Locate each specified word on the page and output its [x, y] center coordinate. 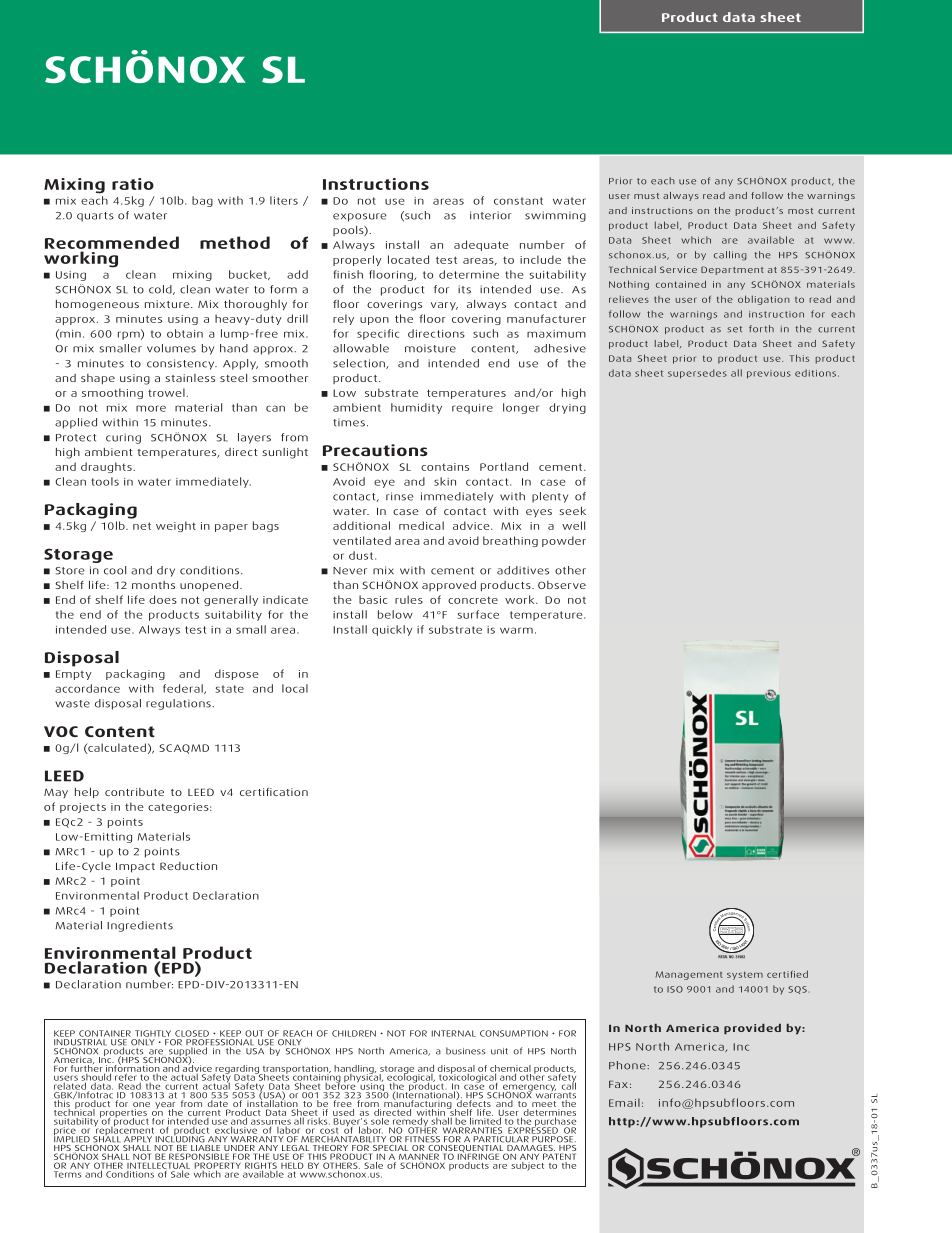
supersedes [697, 374]
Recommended [112, 244]
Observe [562, 585]
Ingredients [140, 926]
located [408, 259]
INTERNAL [454, 1033]
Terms [68, 1174]
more [151, 408]
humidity [416, 408]
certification [274, 792]
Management [689, 975]
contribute [134, 792]
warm [516, 630]
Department [732, 270]
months [153, 585]
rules [409, 599]
